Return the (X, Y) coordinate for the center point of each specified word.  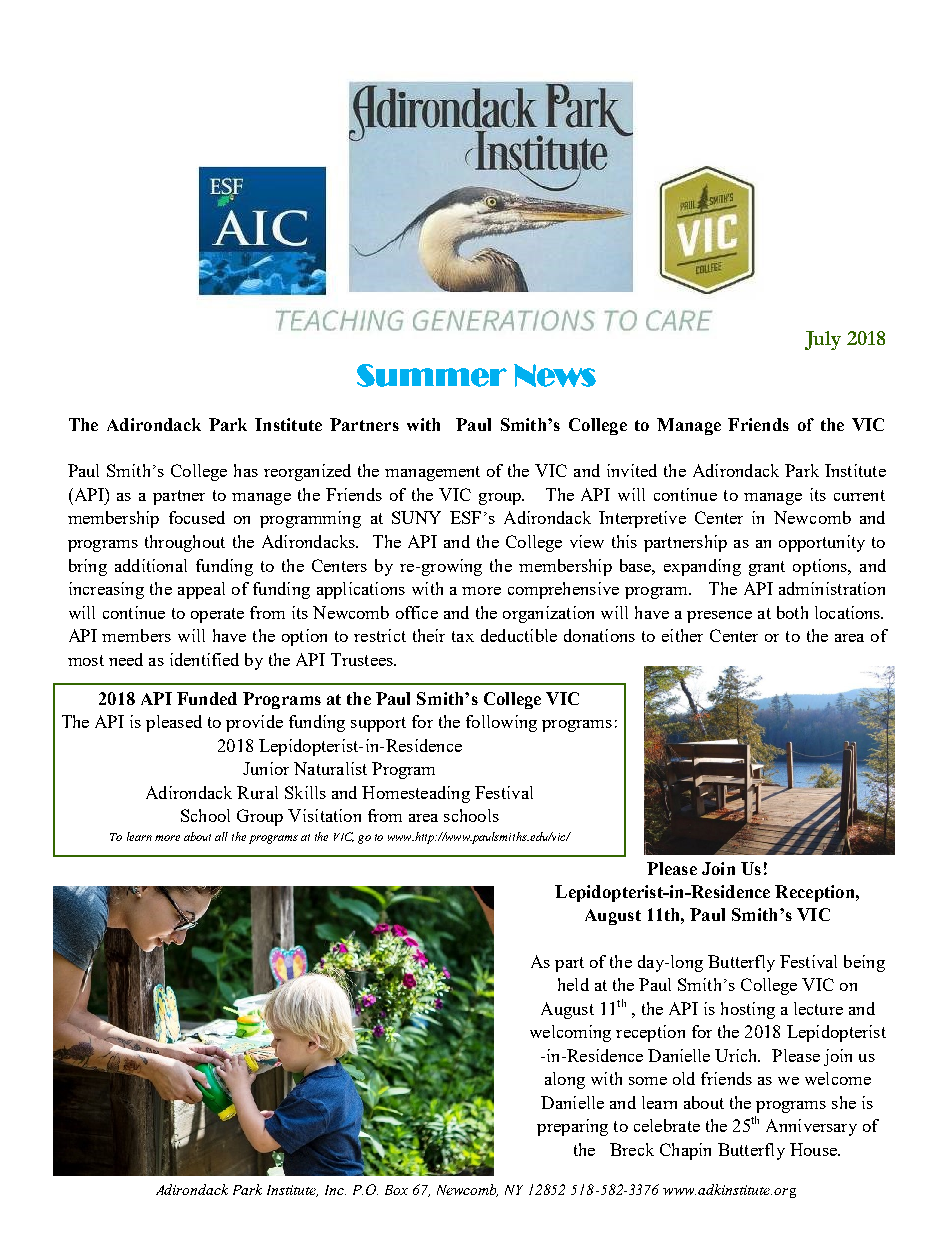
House (814, 1149)
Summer (432, 375)
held (573, 984)
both (792, 612)
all (221, 836)
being (864, 963)
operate (217, 615)
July (823, 340)
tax (463, 636)
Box (396, 1190)
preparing (572, 1127)
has (246, 470)
